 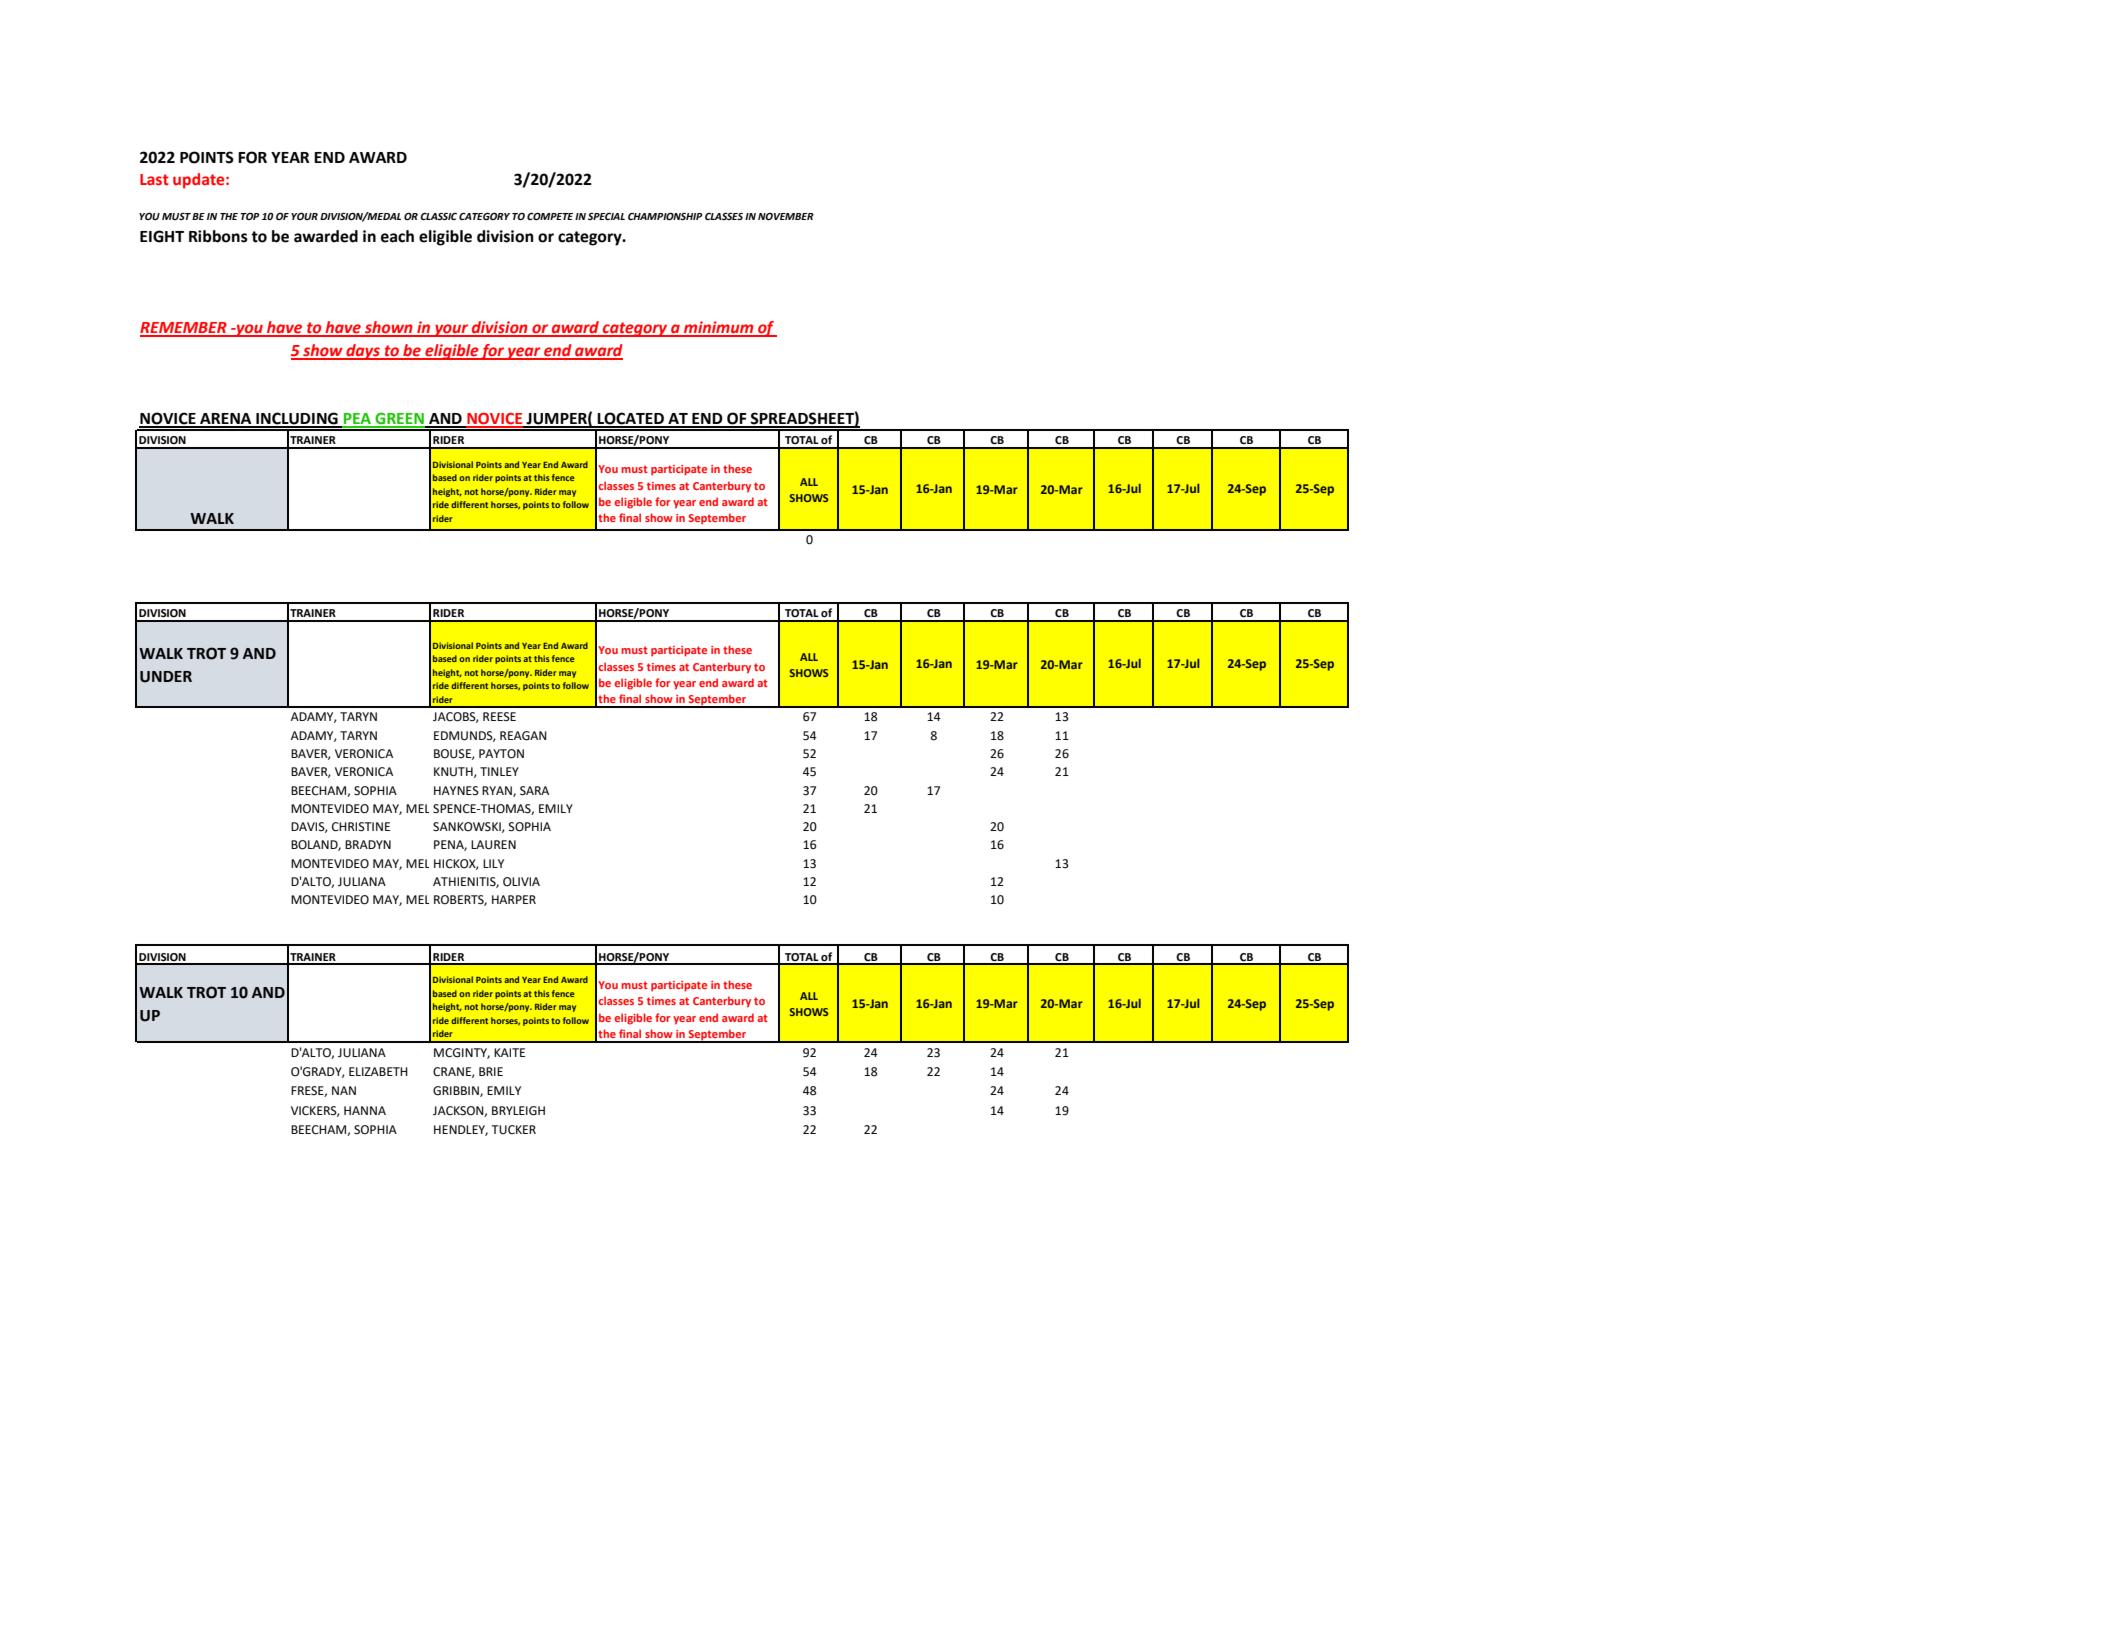 What do you see at coordinates (361, 827) in the screenshot?
I see `CHRISTINE` at bounding box center [361, 827].
